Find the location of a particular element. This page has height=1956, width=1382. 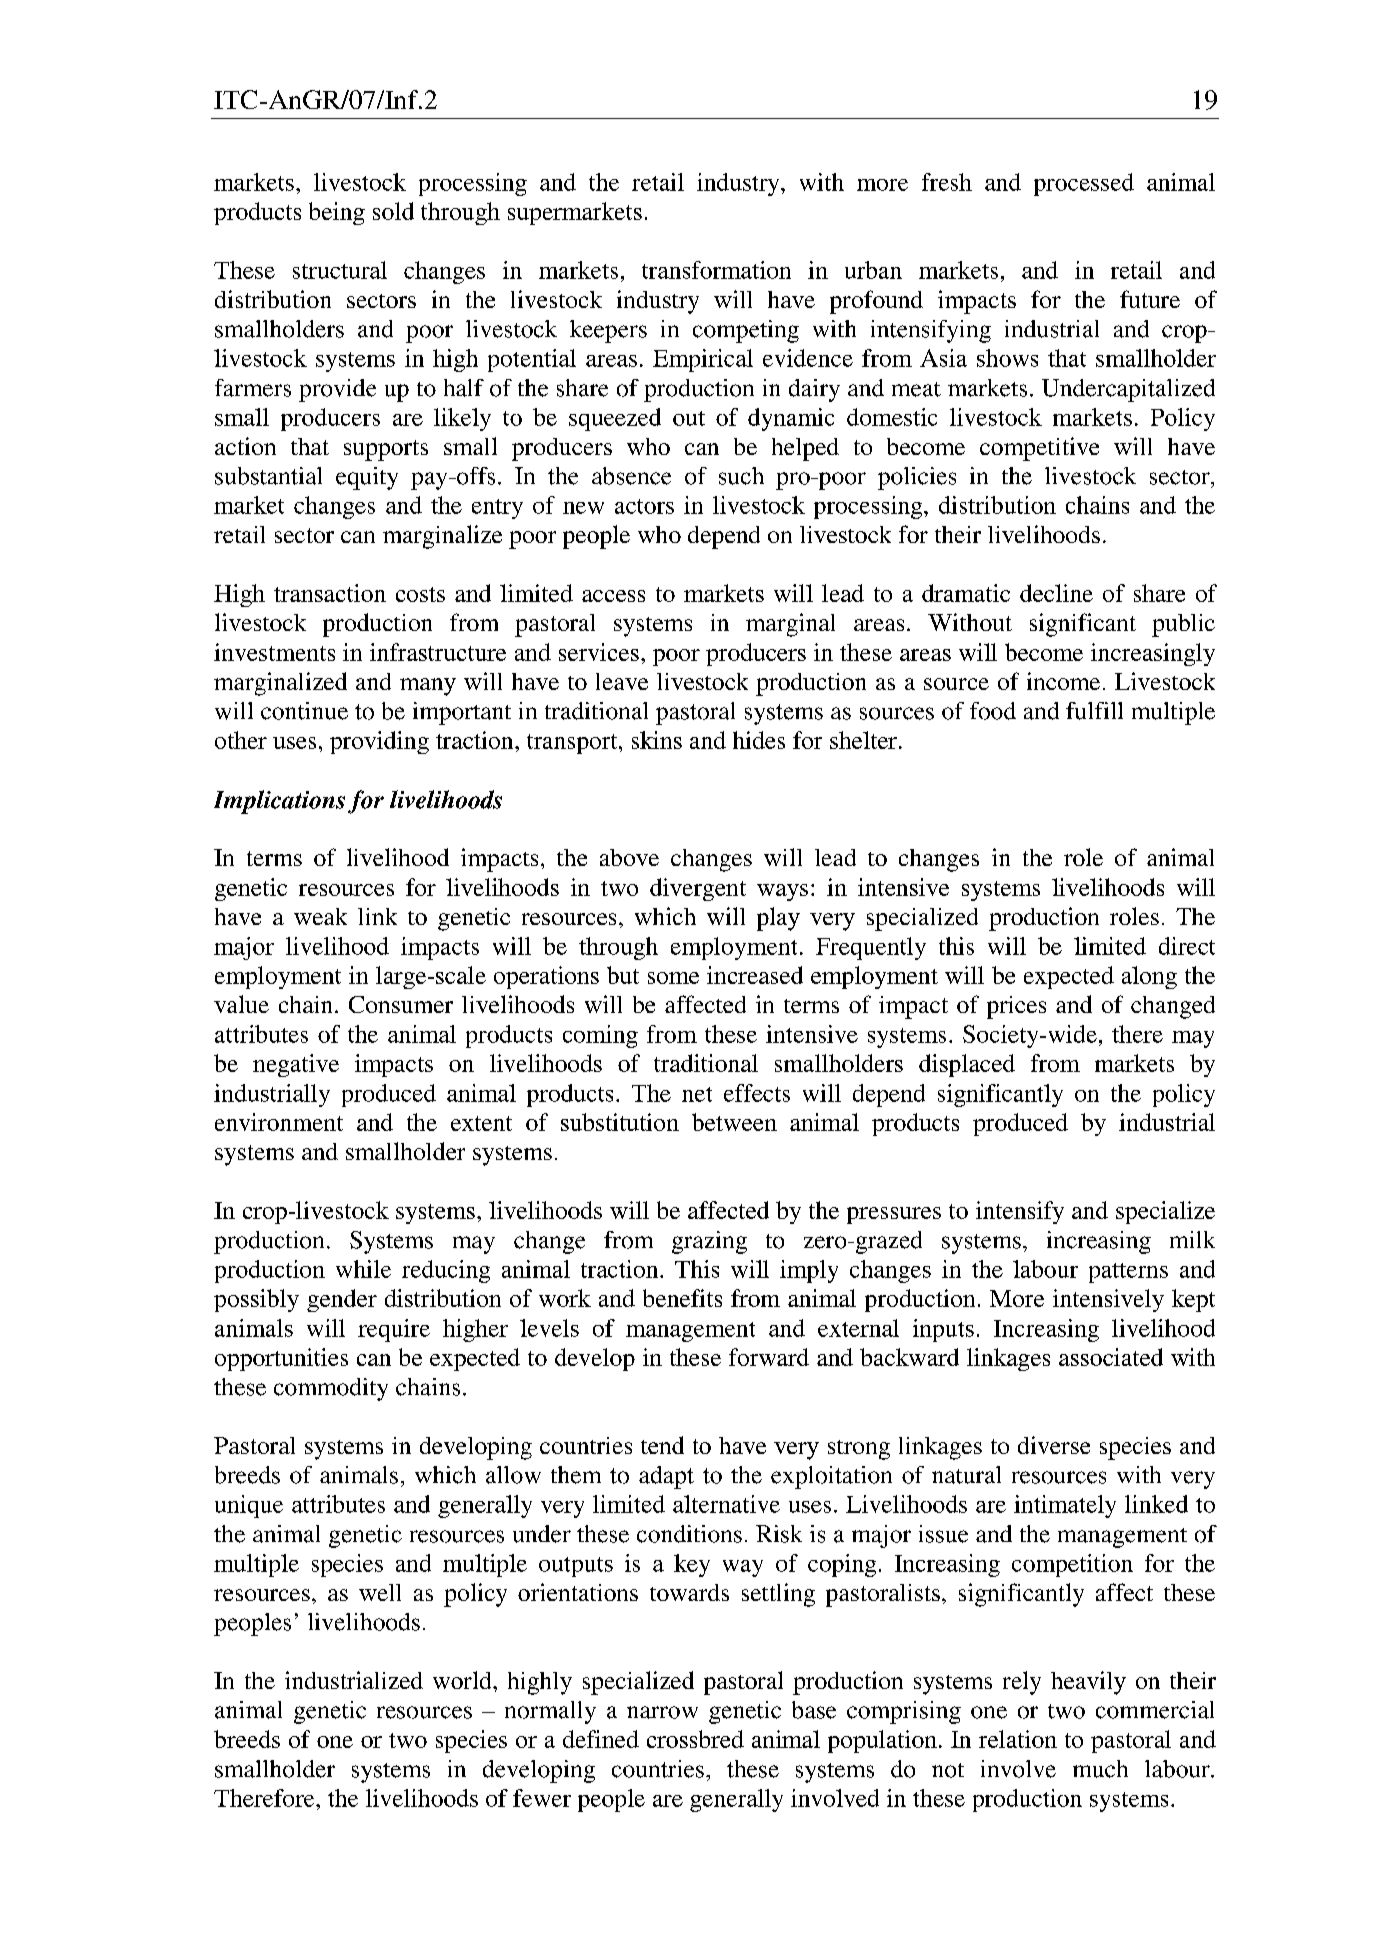

prices is located at coordinates (1016, 1007).
